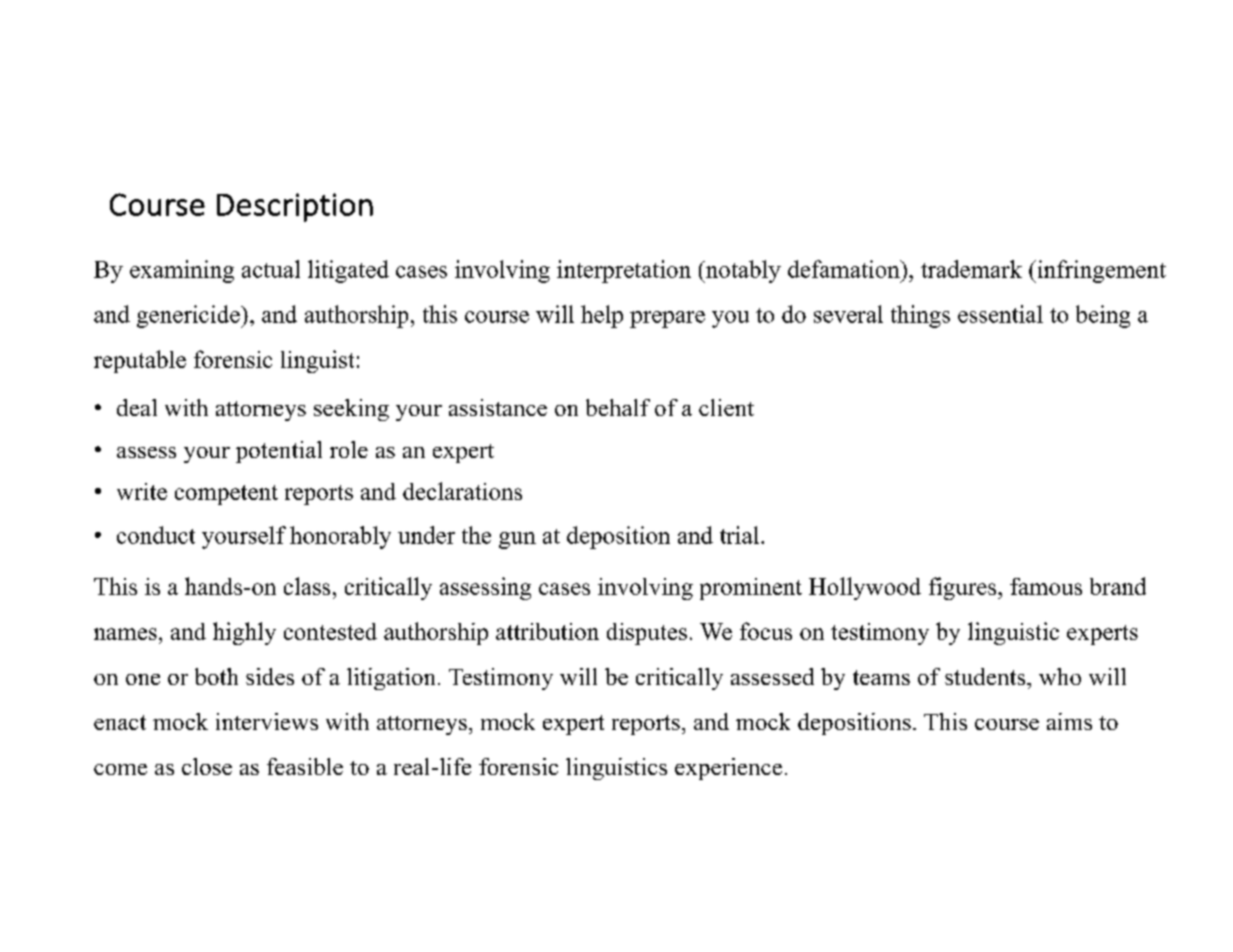 This document has height=952, width=1233. I want to click on interpretation, so click(624, 271).
